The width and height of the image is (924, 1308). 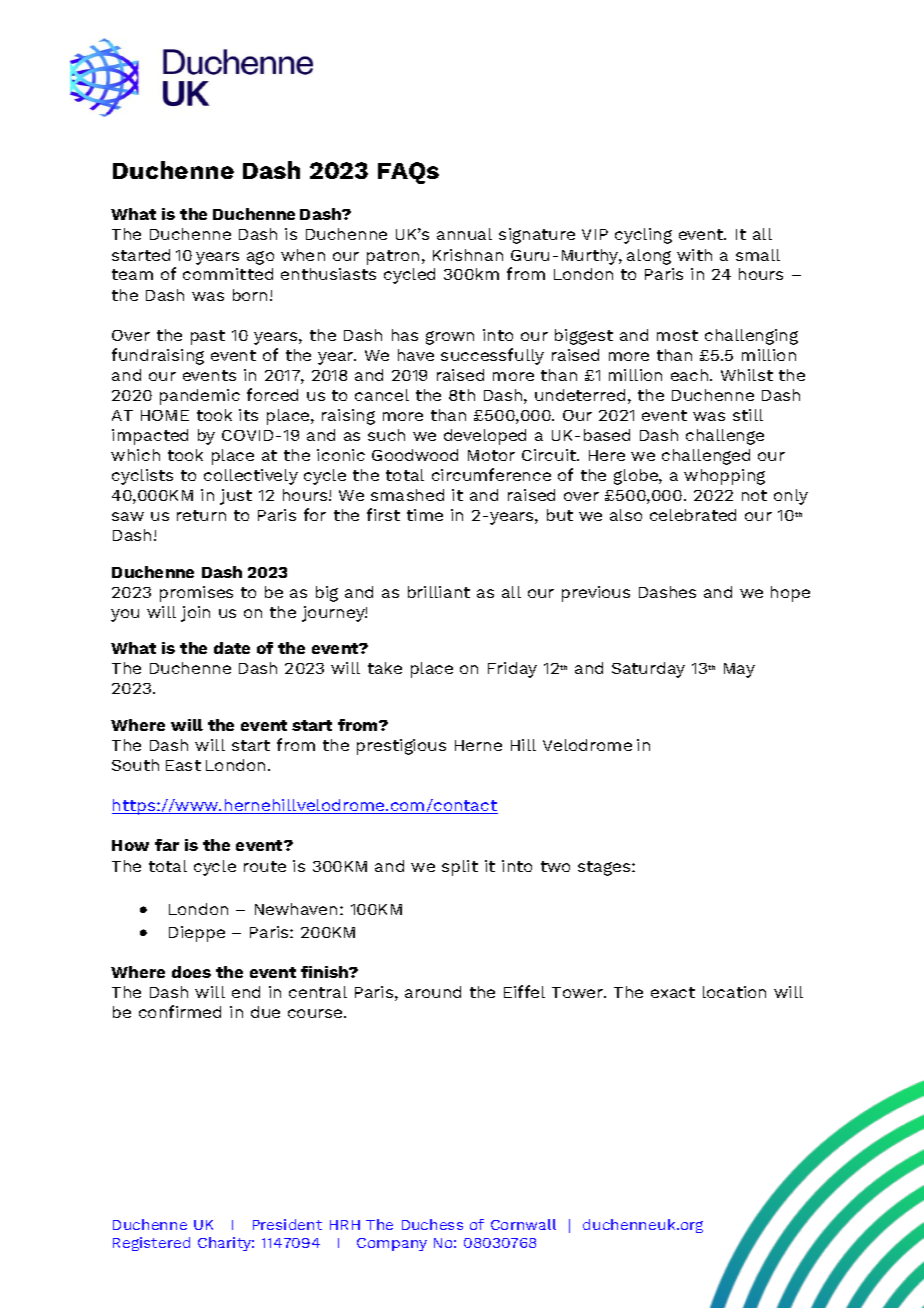 What do you see at coordinates (401, 747) in the image?
I see `prestigious` at bounding box center [401, 747].
